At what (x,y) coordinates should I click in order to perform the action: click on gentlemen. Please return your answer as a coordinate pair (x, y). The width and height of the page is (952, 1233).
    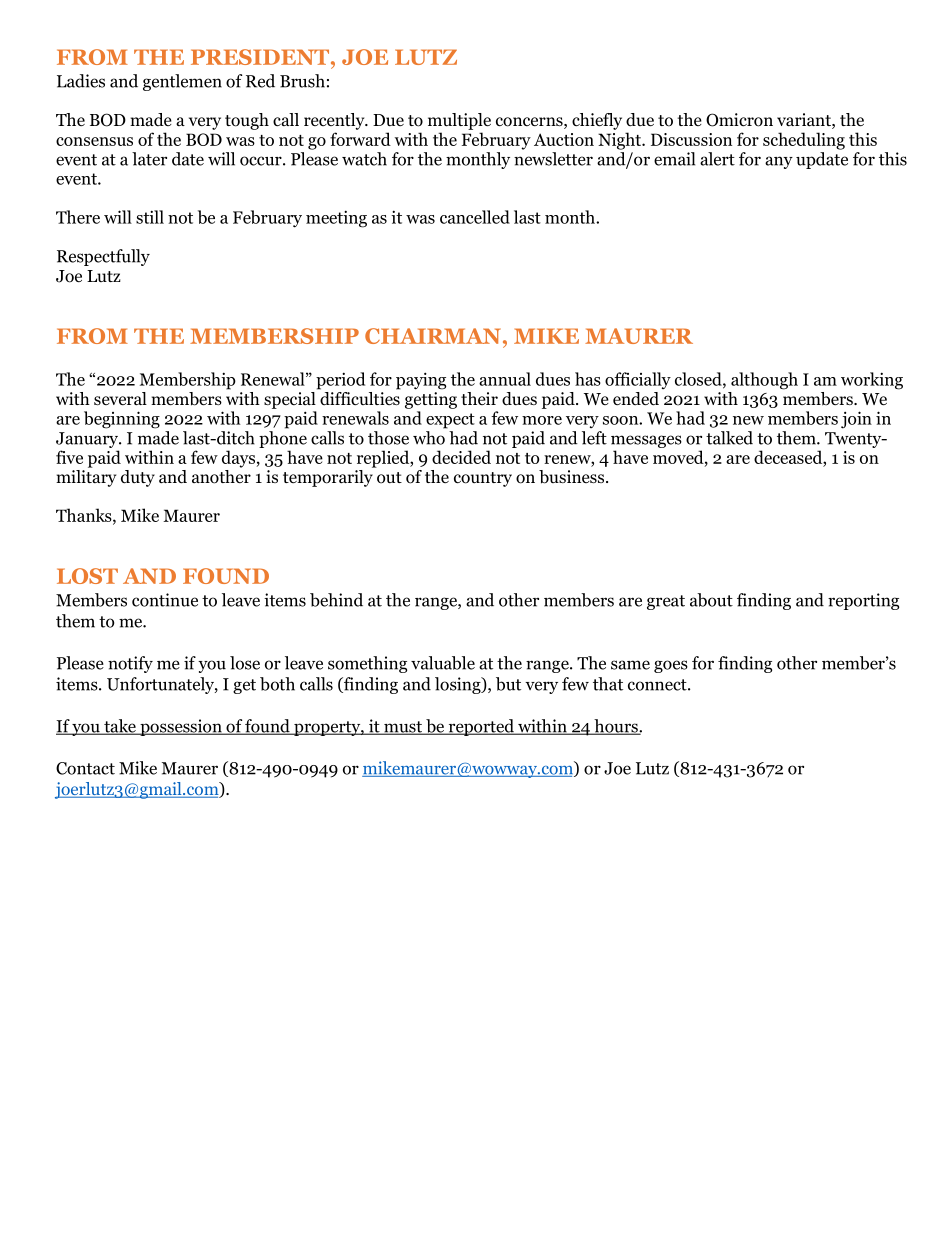
    Looking at the image, I should click on (182, 82).
